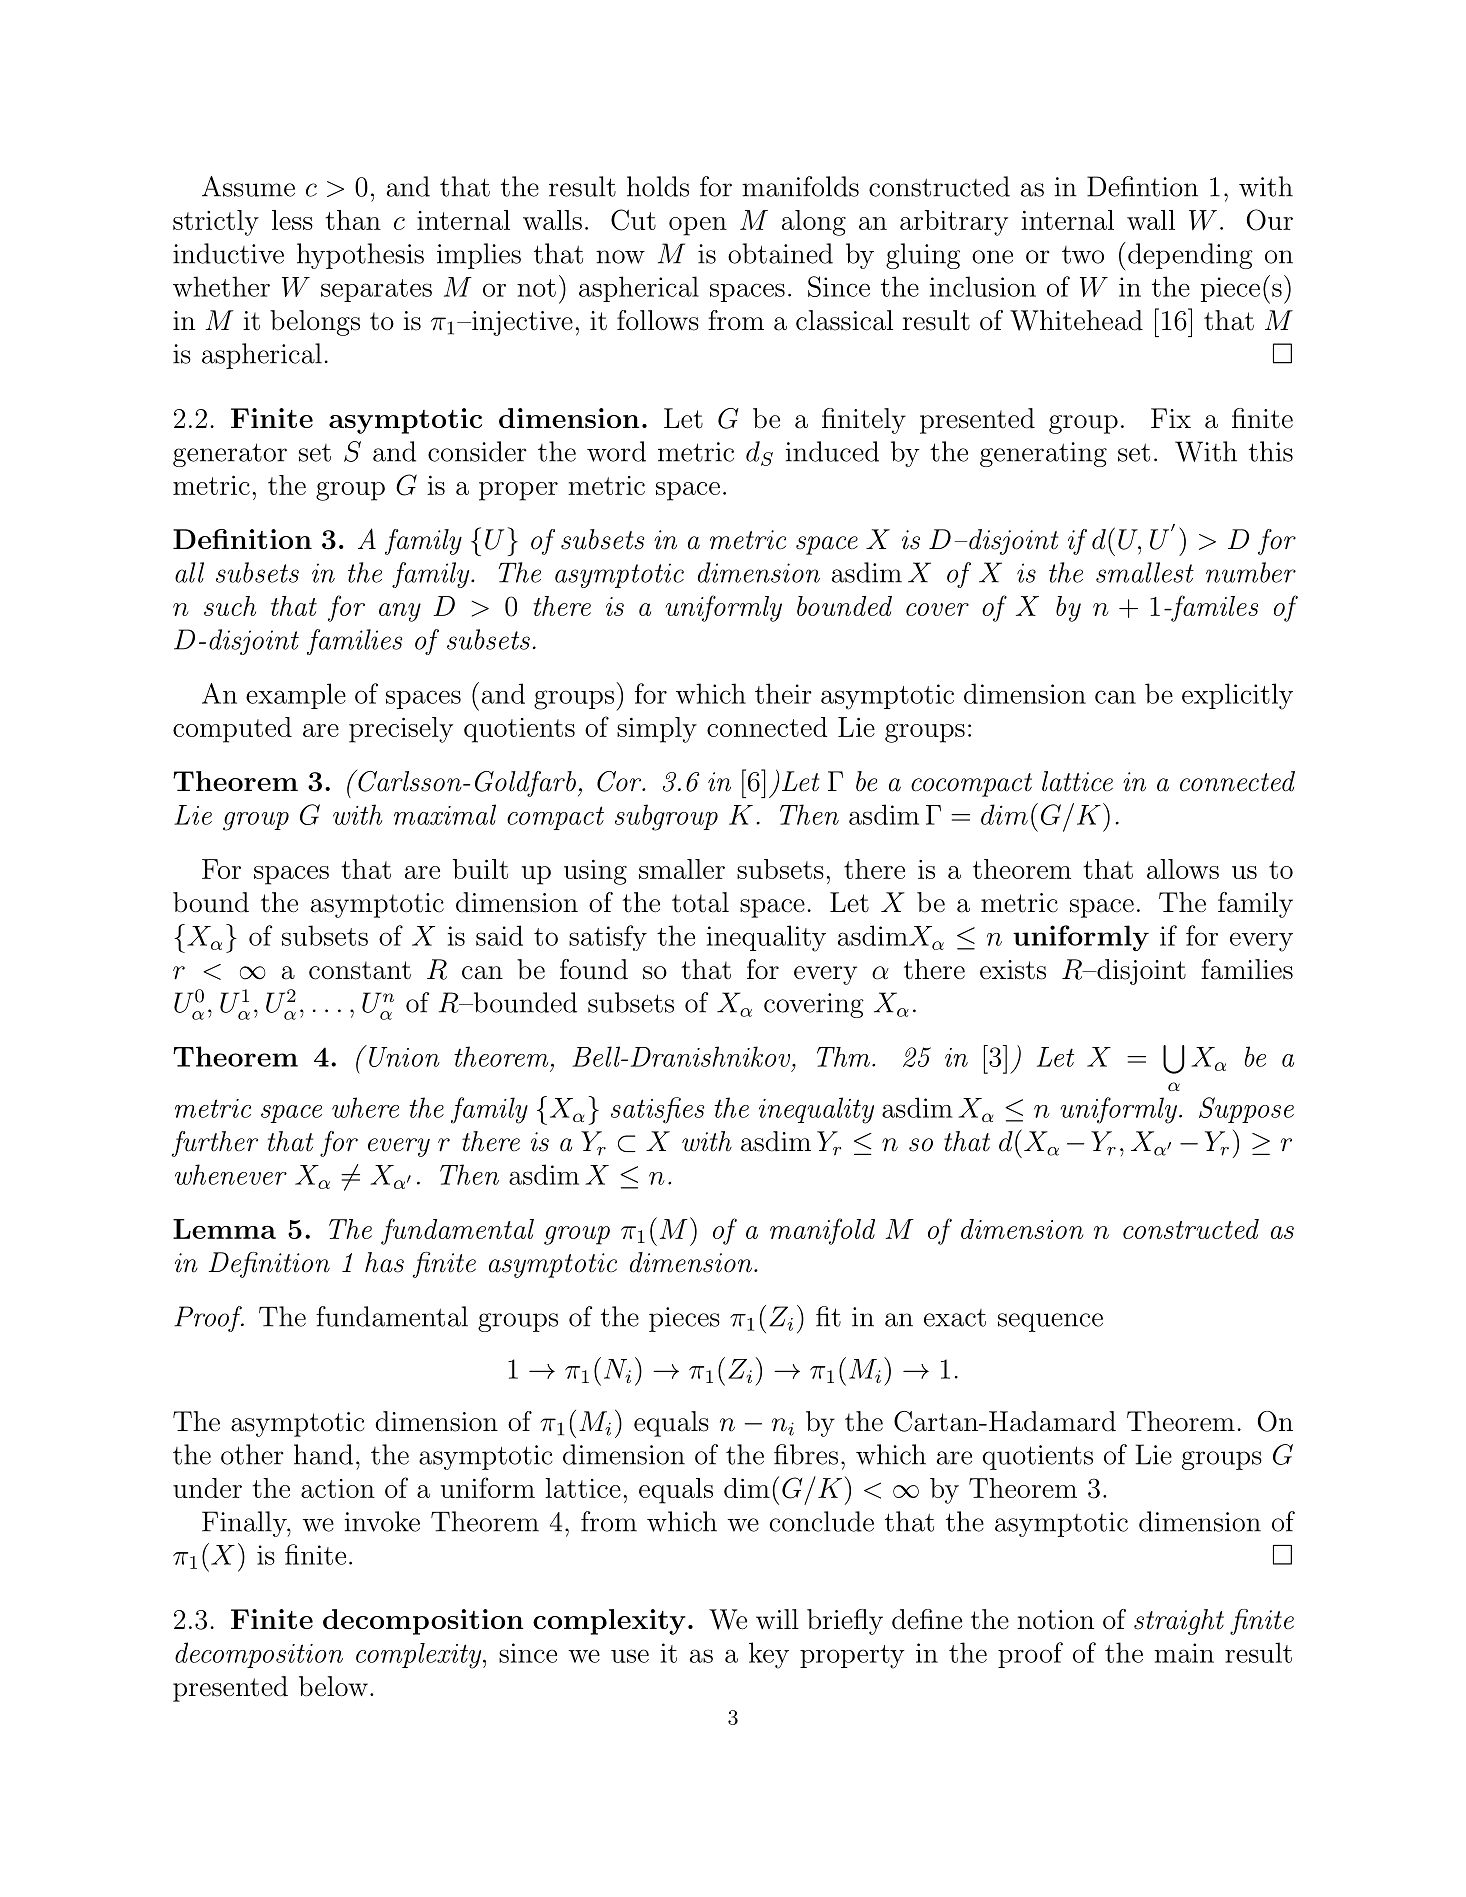 The height and width of the page is (1897, 1466). What do you see at coordinates (230, 455) in the page?
I see `generator` at bounding box center [230, 455].
